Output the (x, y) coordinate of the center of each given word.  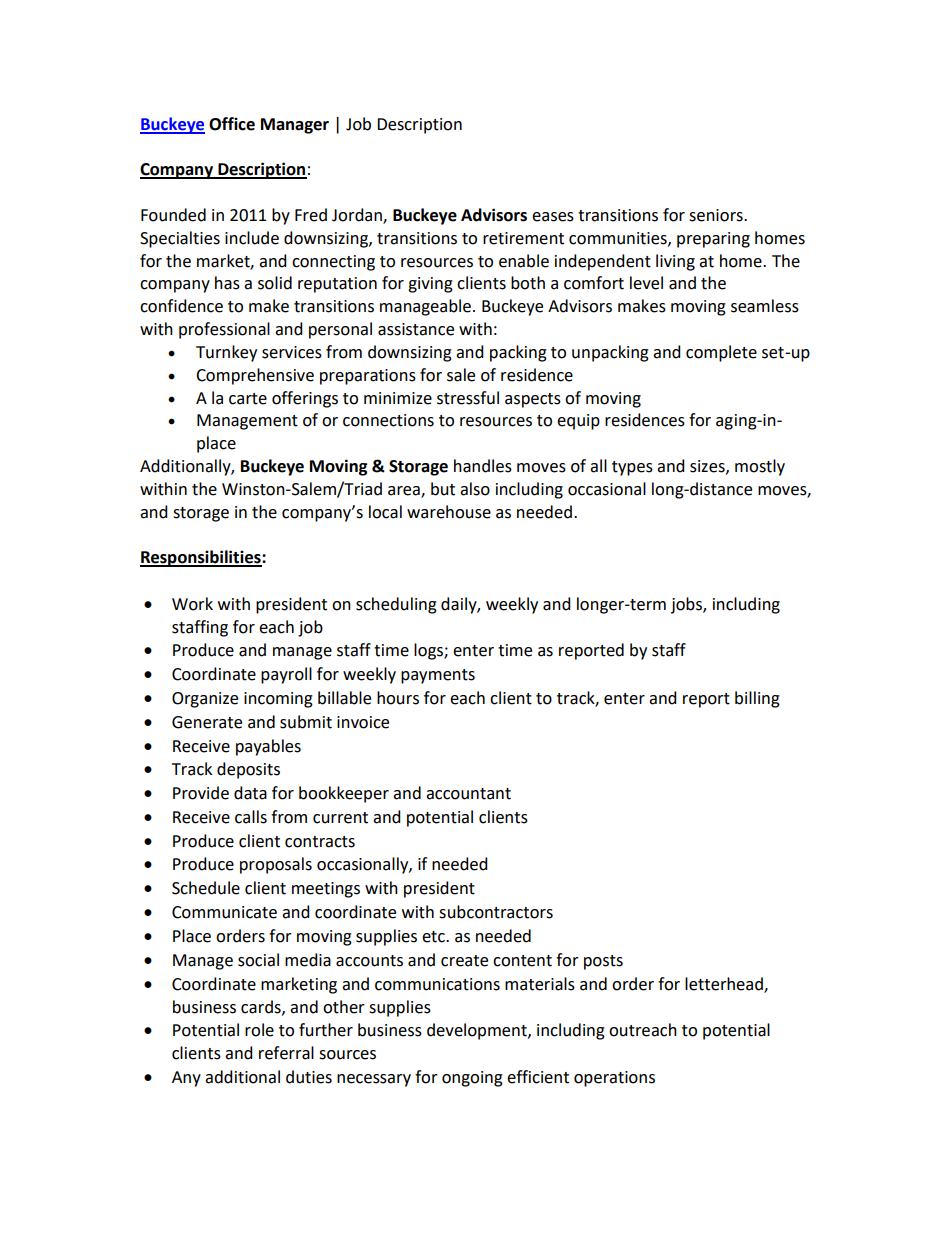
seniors (717, 215)
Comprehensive (255, 376)
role (259, 1030)
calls (251, 817)
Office (232, 124)
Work (192, 604)
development (478, 1031)
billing (757, 699)
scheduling (396, 605)
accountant (468, 794)
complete (721, 353)
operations (614, 1079)
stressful (468, 398)
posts (603, 962)
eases (553, 217)
